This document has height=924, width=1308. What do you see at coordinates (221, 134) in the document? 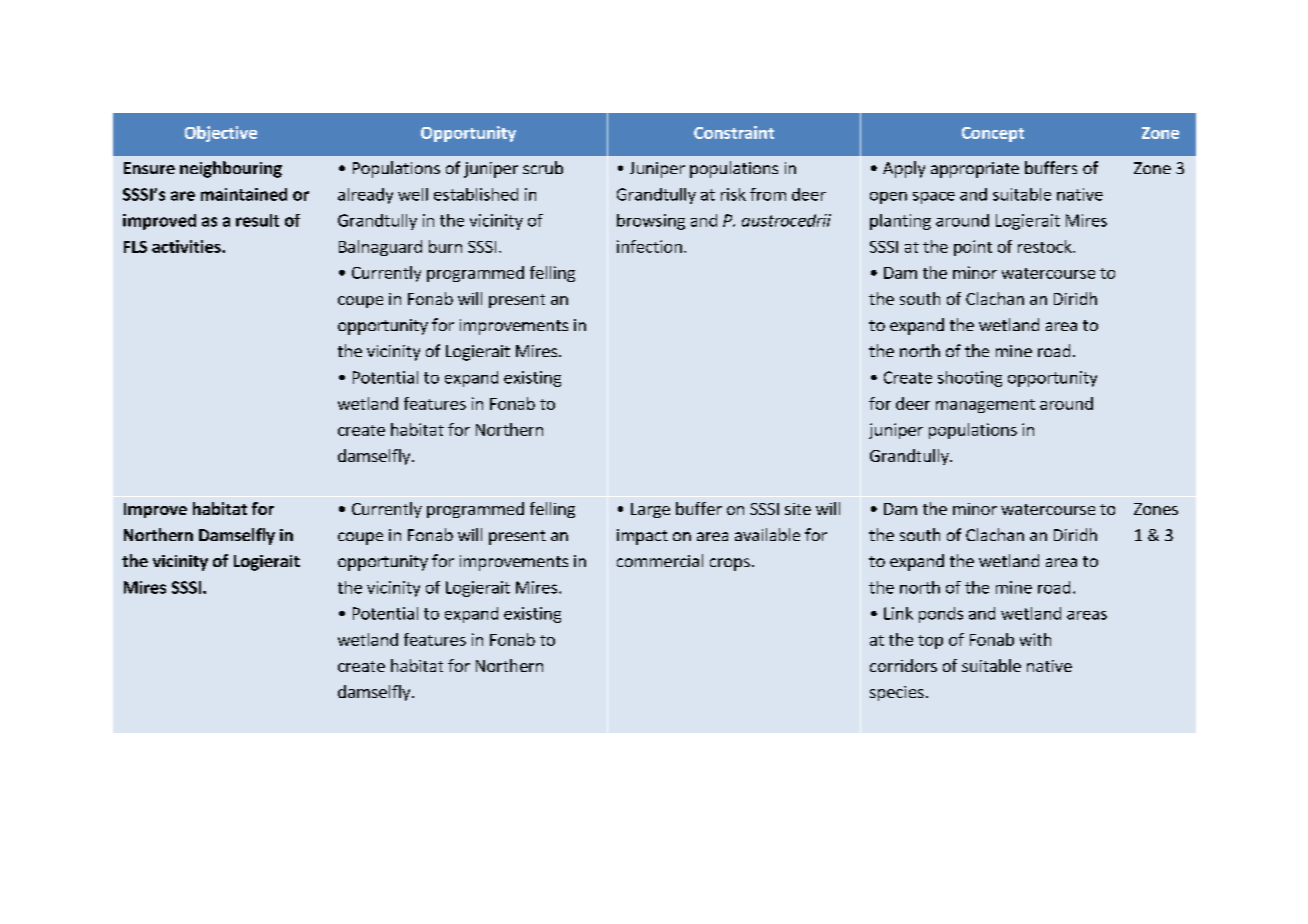
I see `Objective` at bounding box center [221, 134].
